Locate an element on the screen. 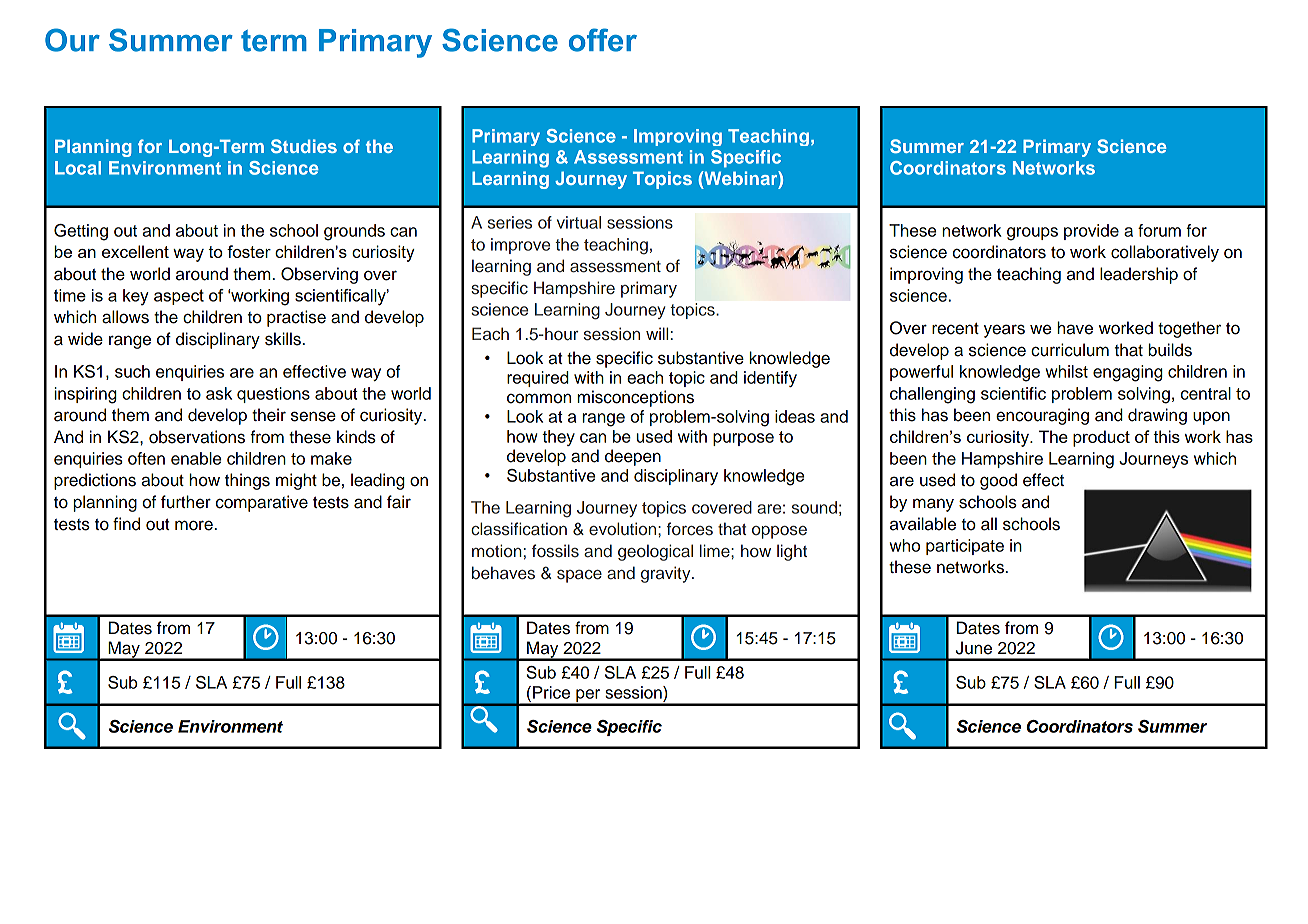 Image resolution: width=1308 pixels, height=924 pixels. Studies is located at coordinates (304, 146).
